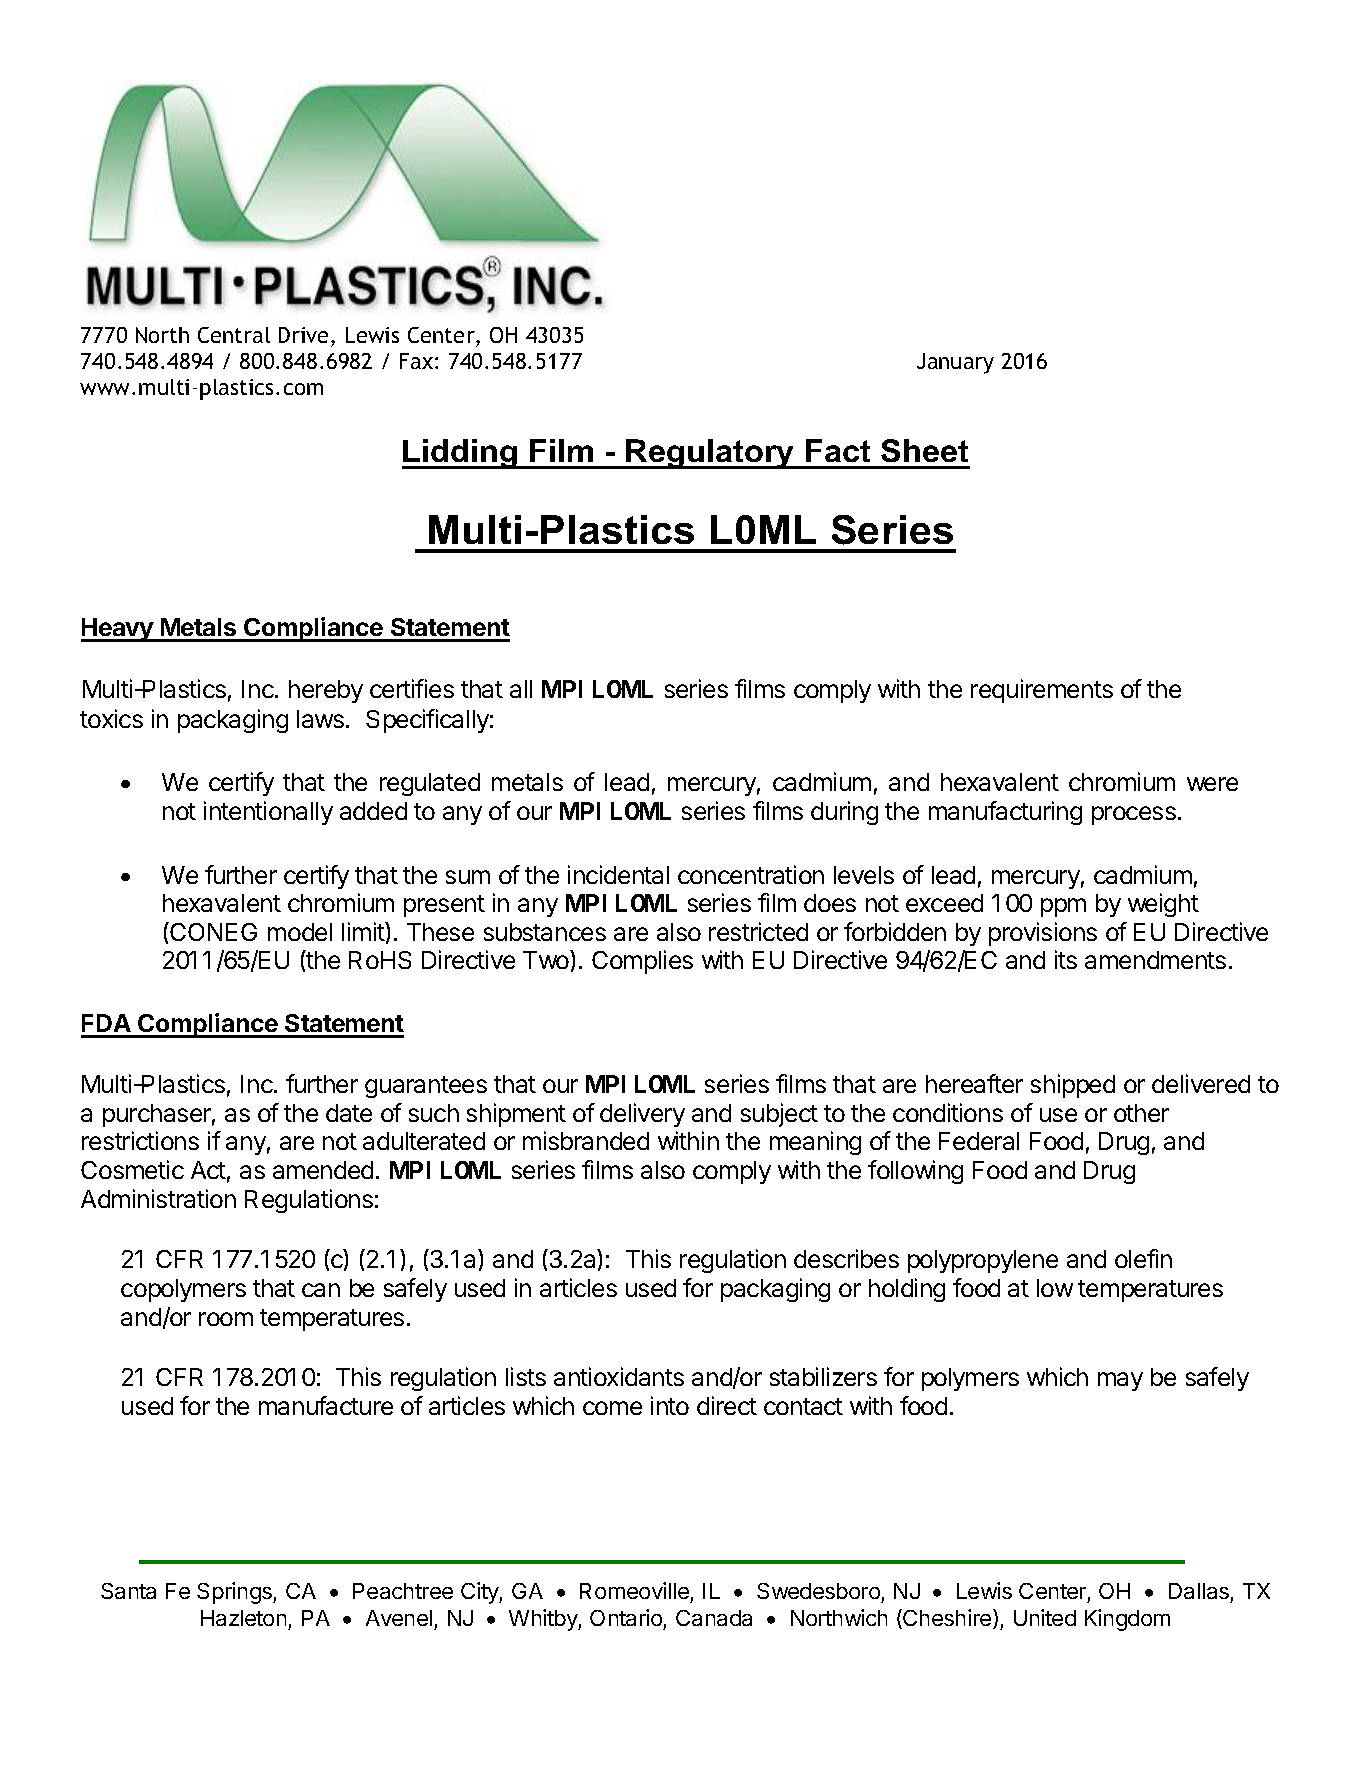 The width and height of the page is (1371, 1774). What do you see at coordinates (1134, 815) in the page?
I see `process` at bounding box center [1134, 815].
